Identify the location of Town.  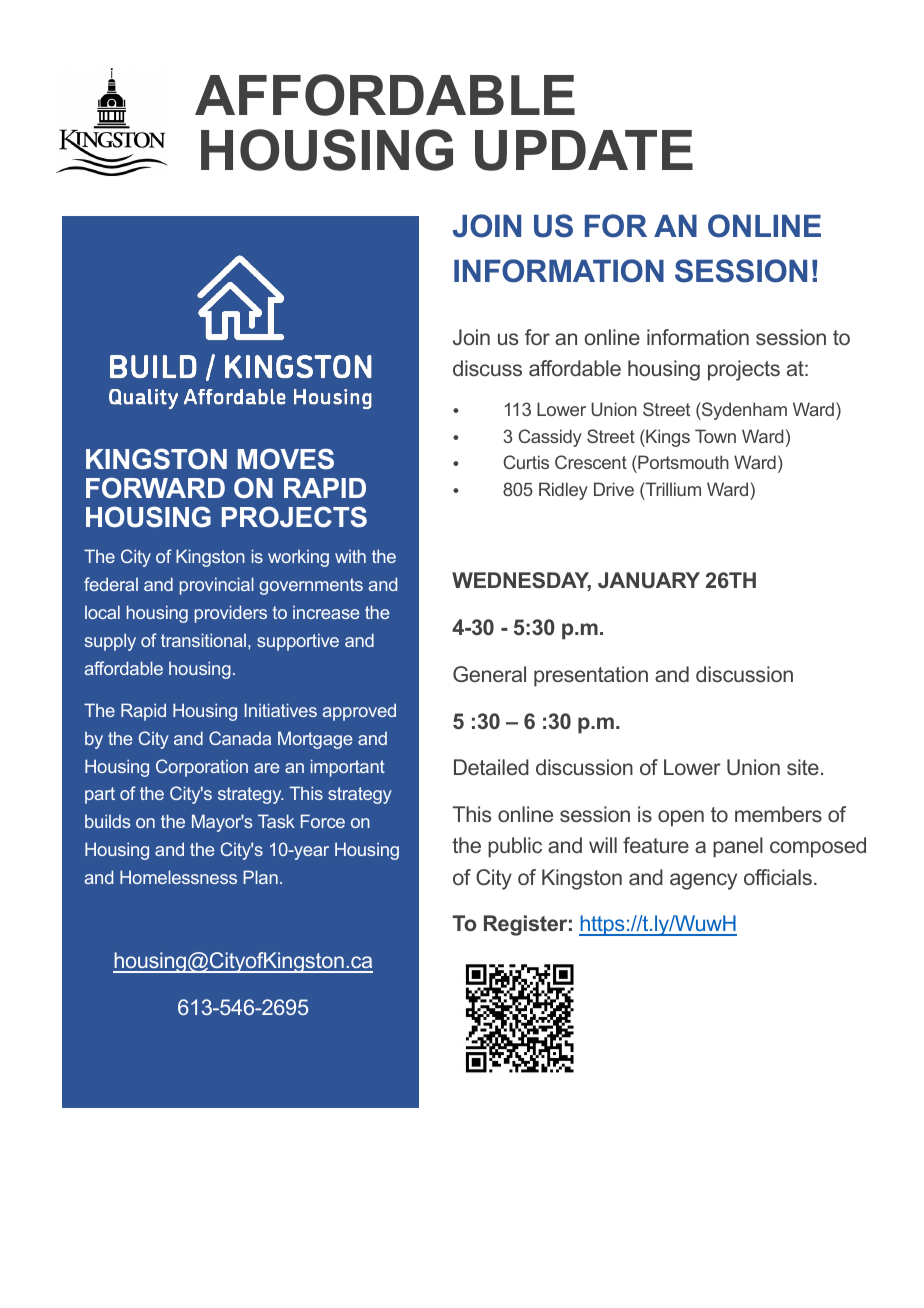
(715, 436).
